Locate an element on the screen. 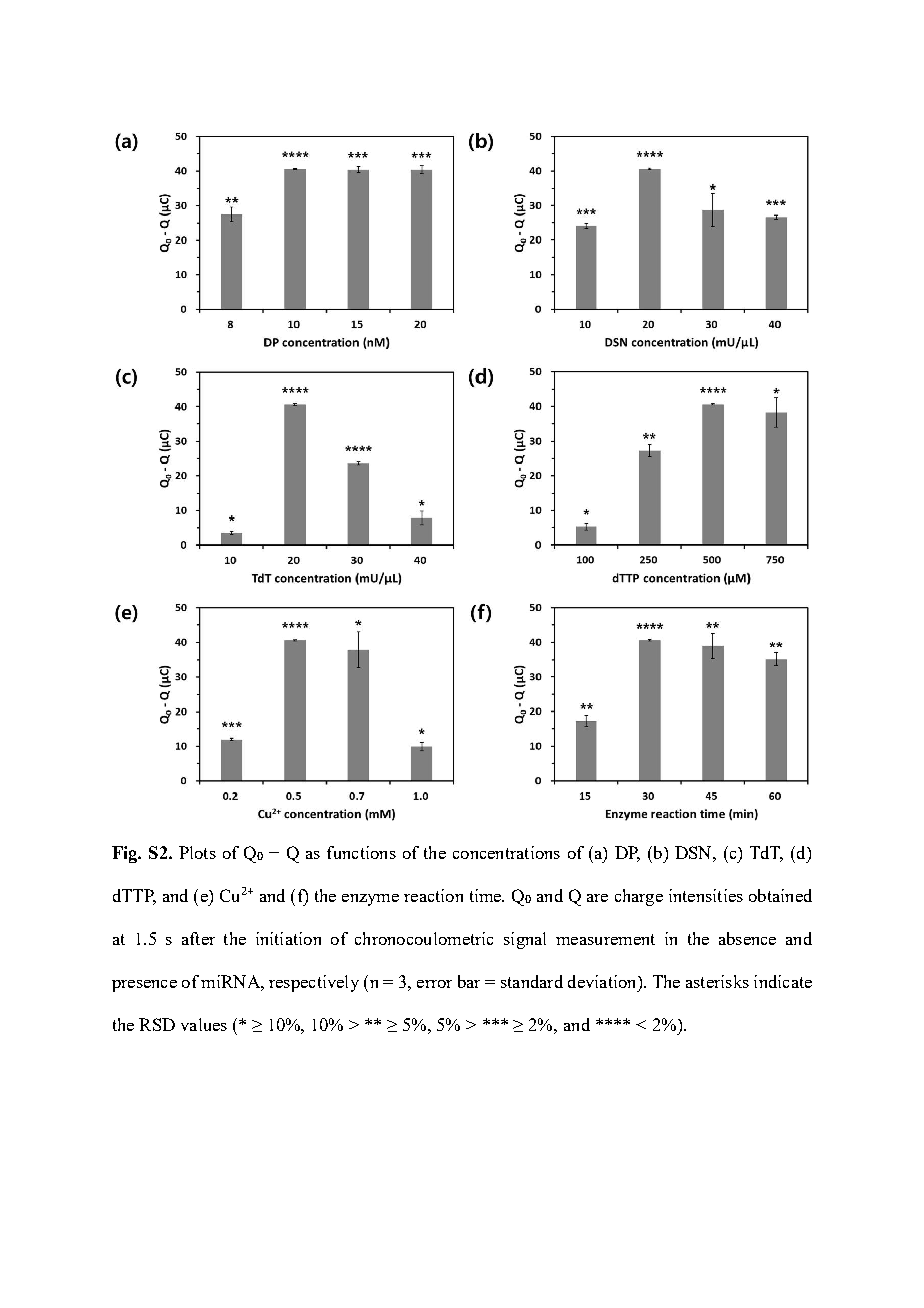 This screenshot has width=924, height=1308. intensities is located at coordinates (706, 895).
